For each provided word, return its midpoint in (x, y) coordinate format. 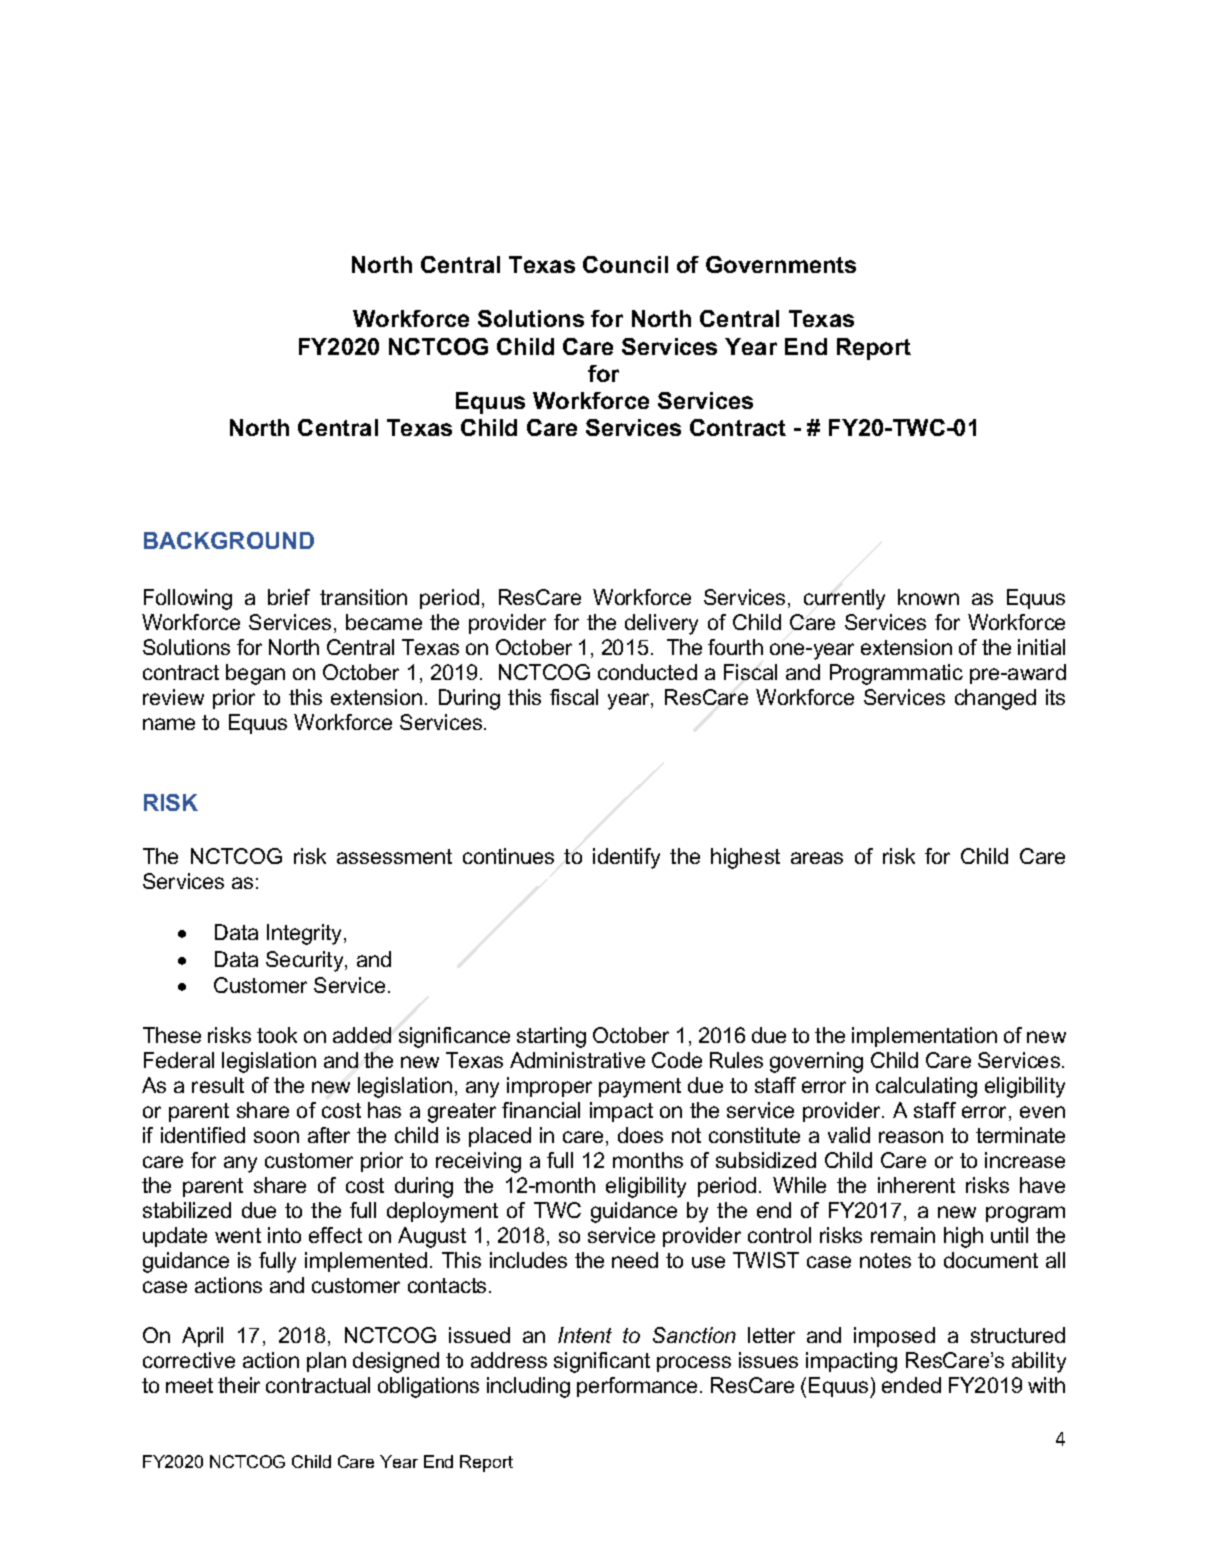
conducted (647, 672)
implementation (924, 1037)
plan (326, 1362)
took (277, 1035)
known (928, 597)
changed (995, 699)
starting (551, 1037)
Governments (781, 264)
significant (602, 1362)
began (255, 674)
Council (625, 264)
